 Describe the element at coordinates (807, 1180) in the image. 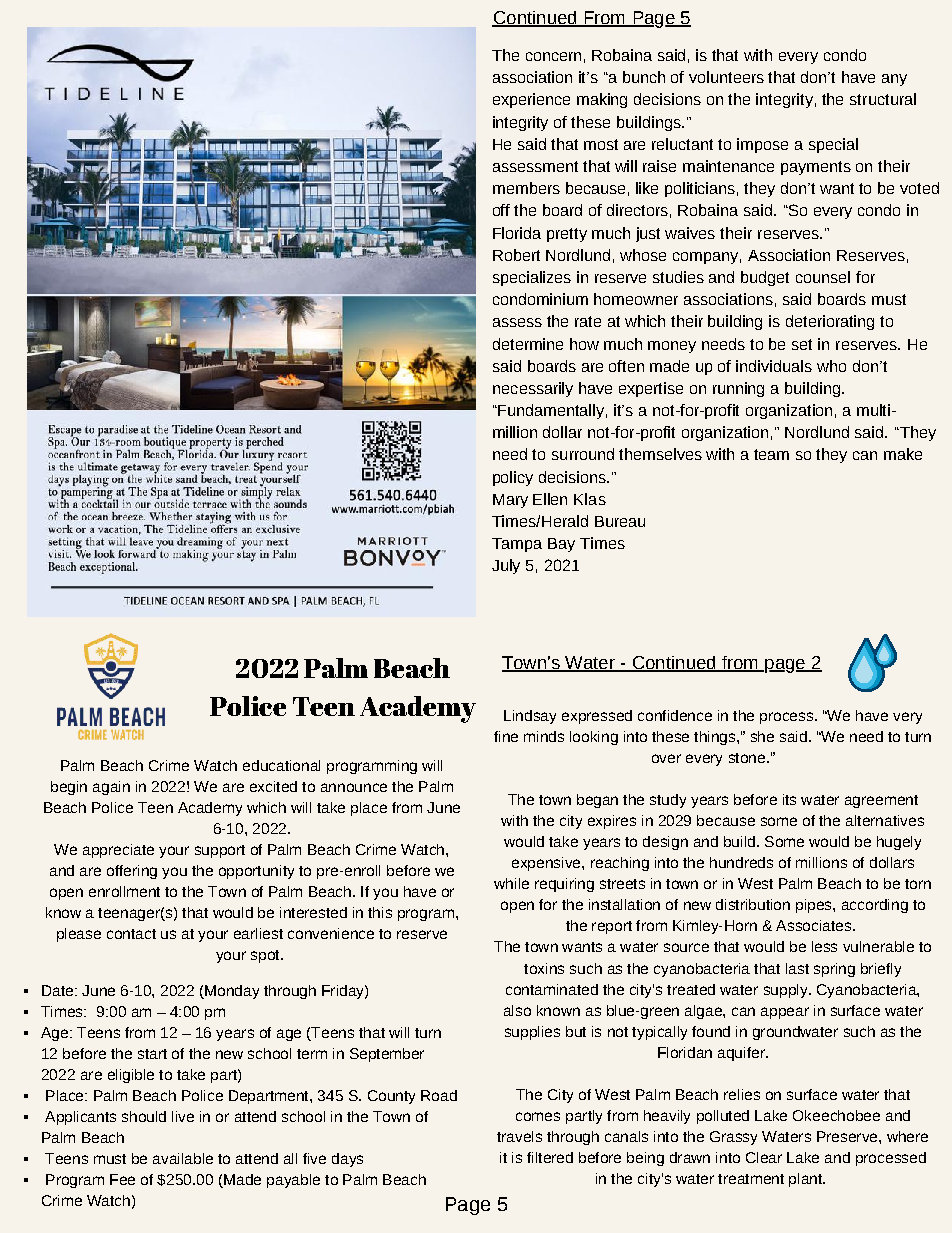

I see `plant` at that location.
